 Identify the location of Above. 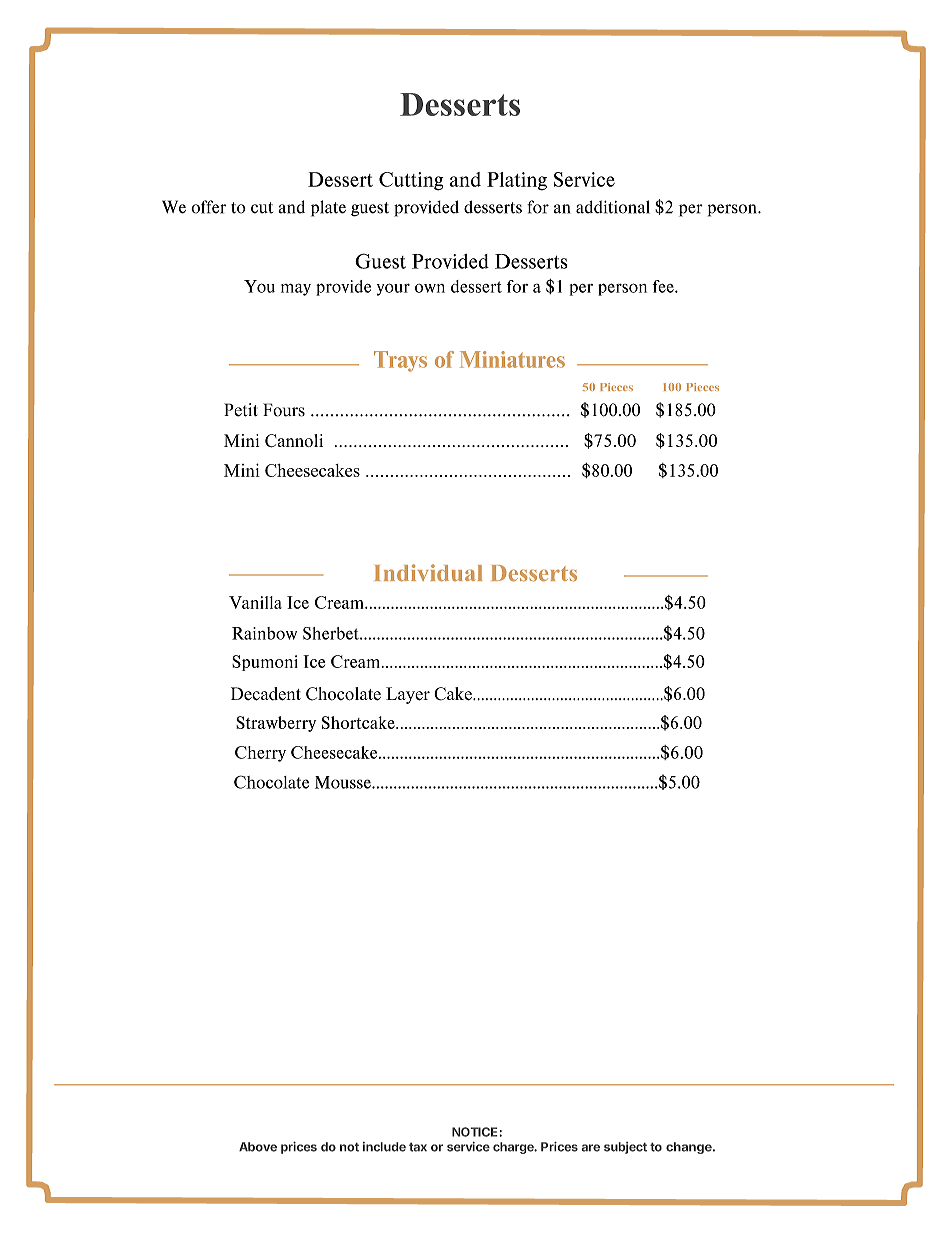
(258, 1147).
